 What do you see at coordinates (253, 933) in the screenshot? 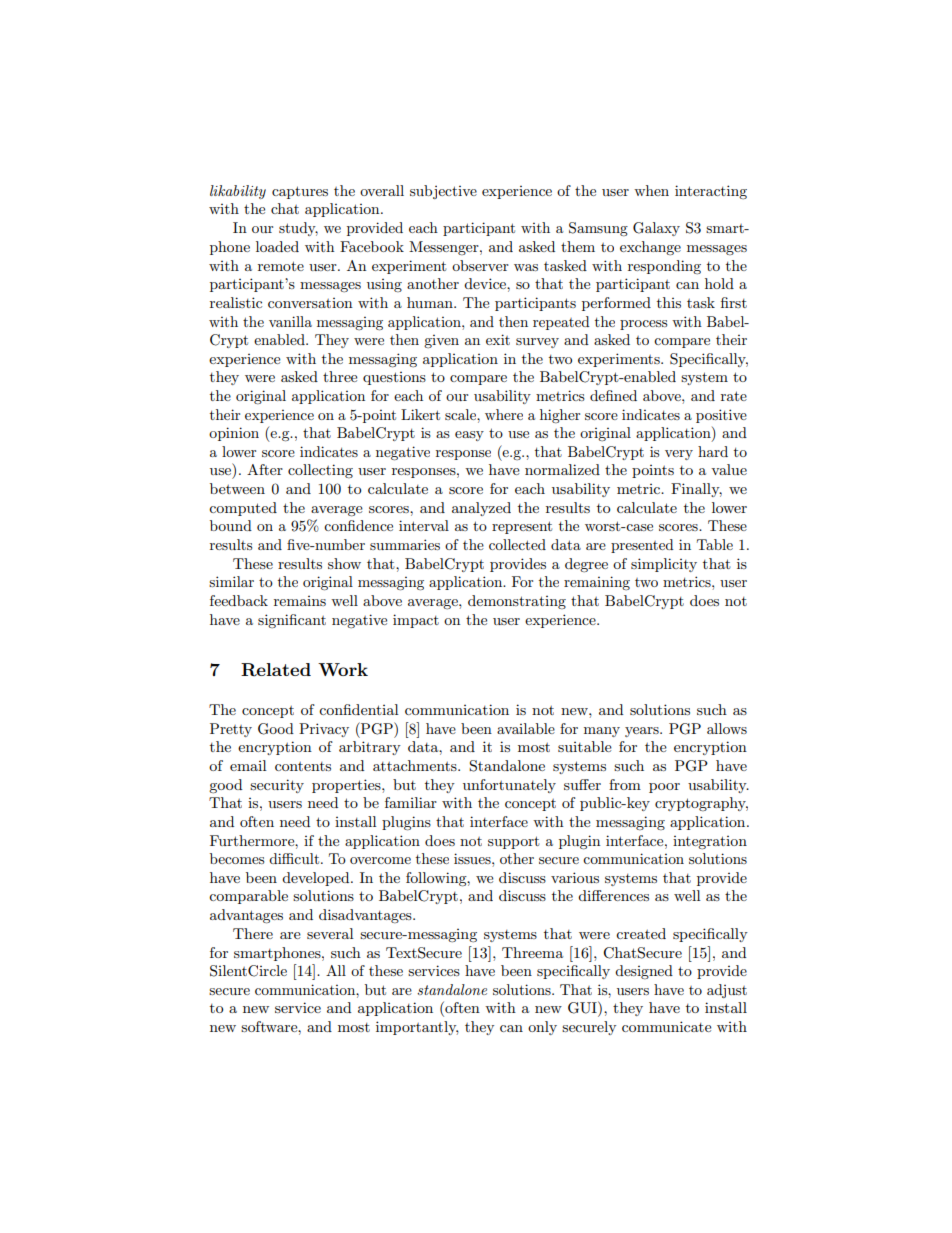
I see `There` at bounding box center [253, 933].
